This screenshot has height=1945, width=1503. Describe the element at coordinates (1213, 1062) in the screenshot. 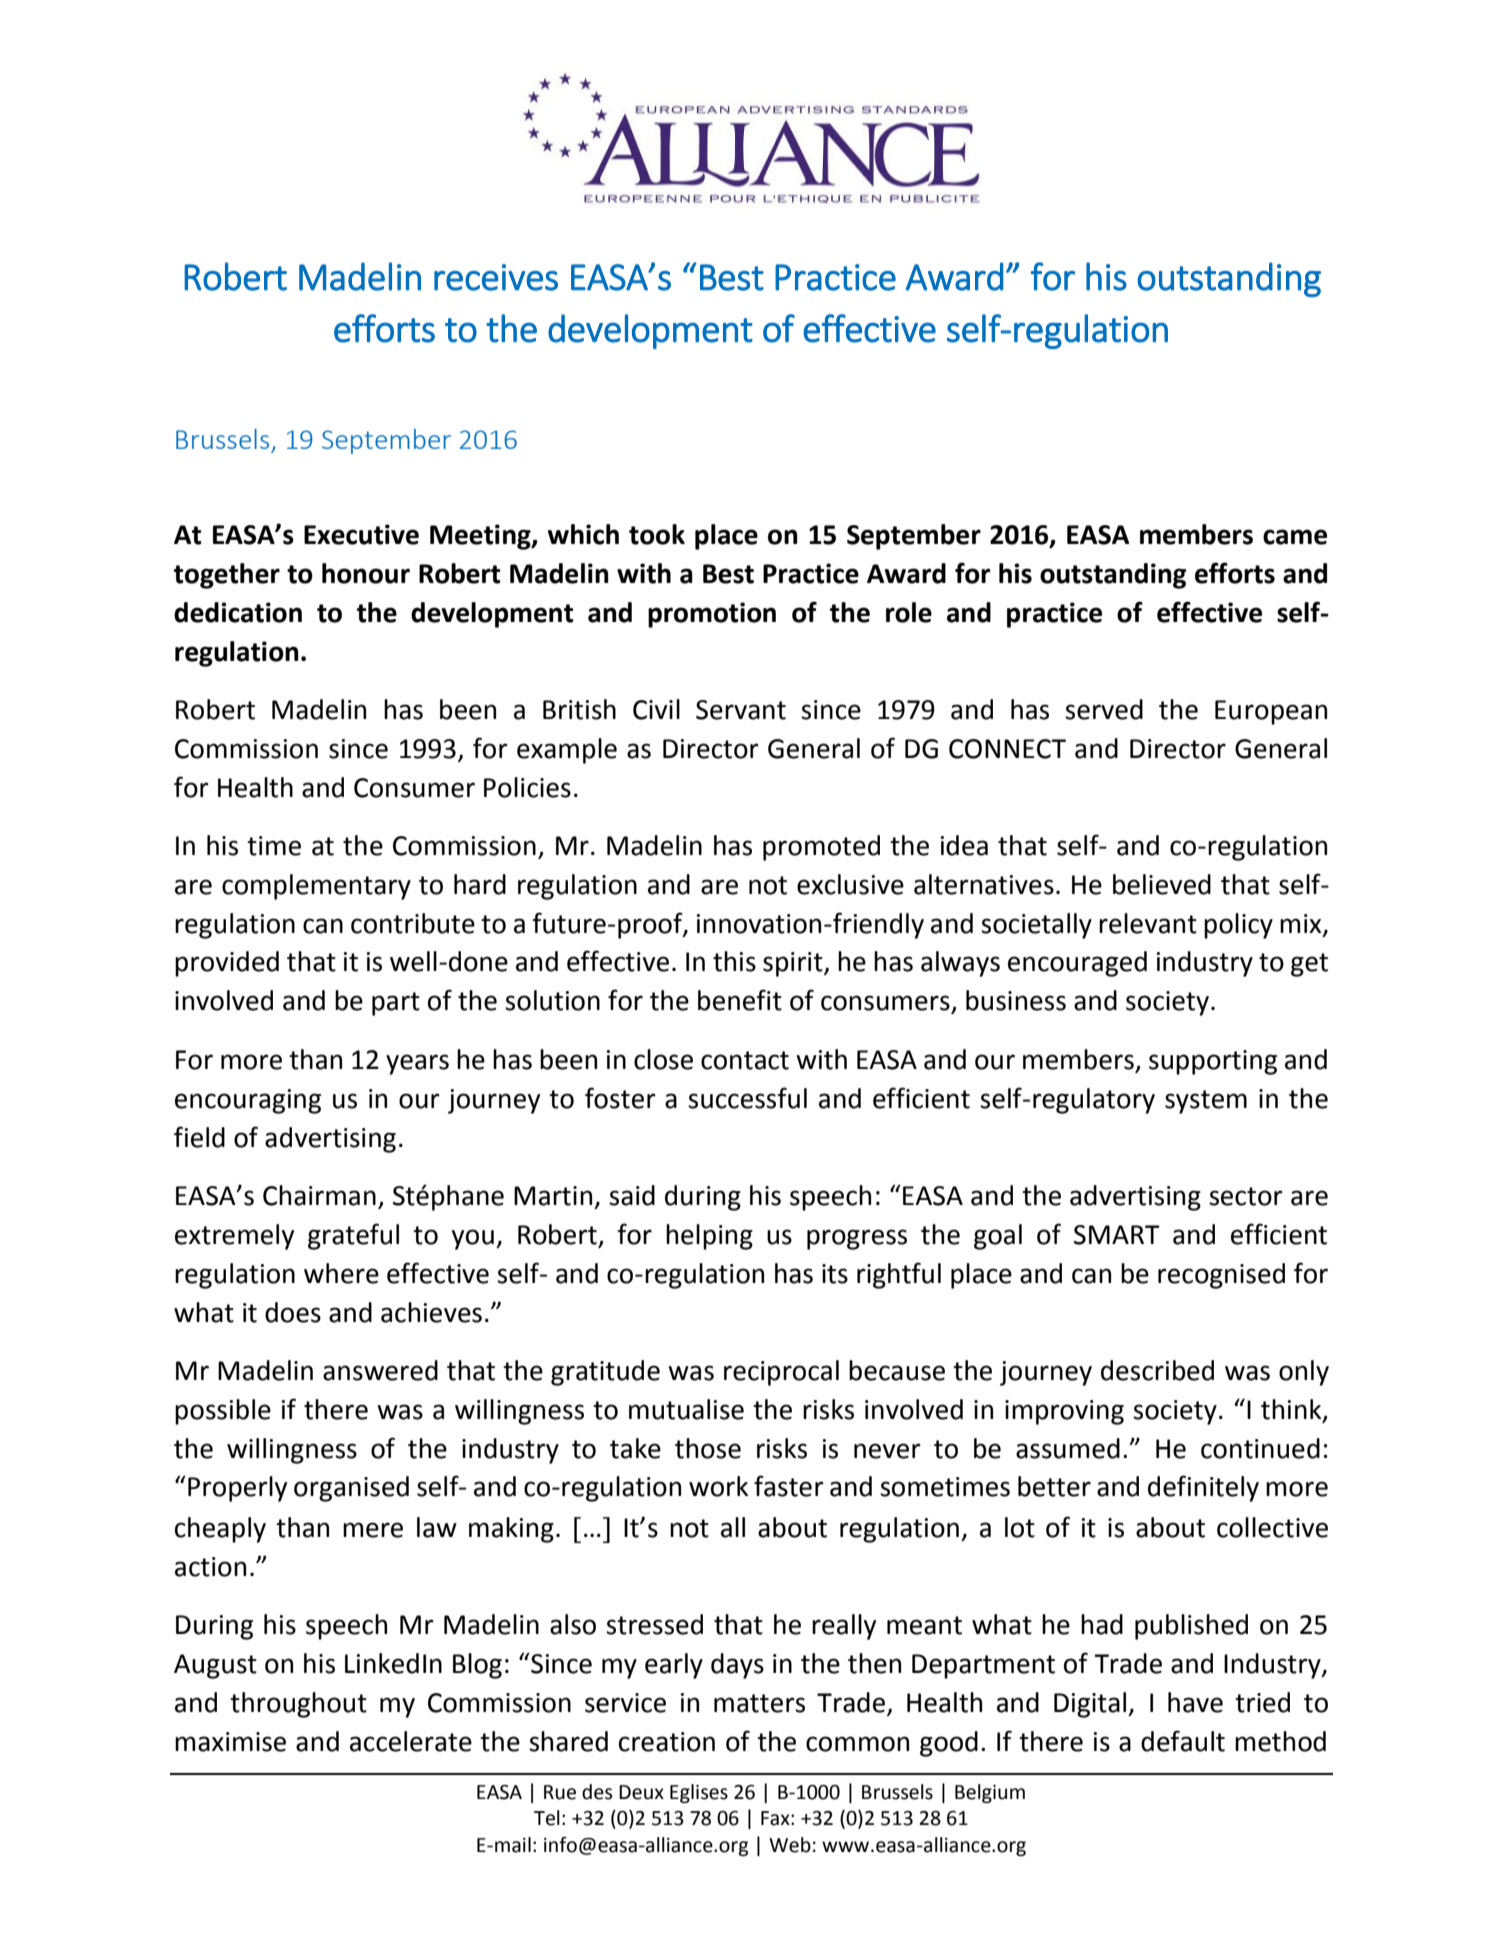

I see `supporting` at that location.
